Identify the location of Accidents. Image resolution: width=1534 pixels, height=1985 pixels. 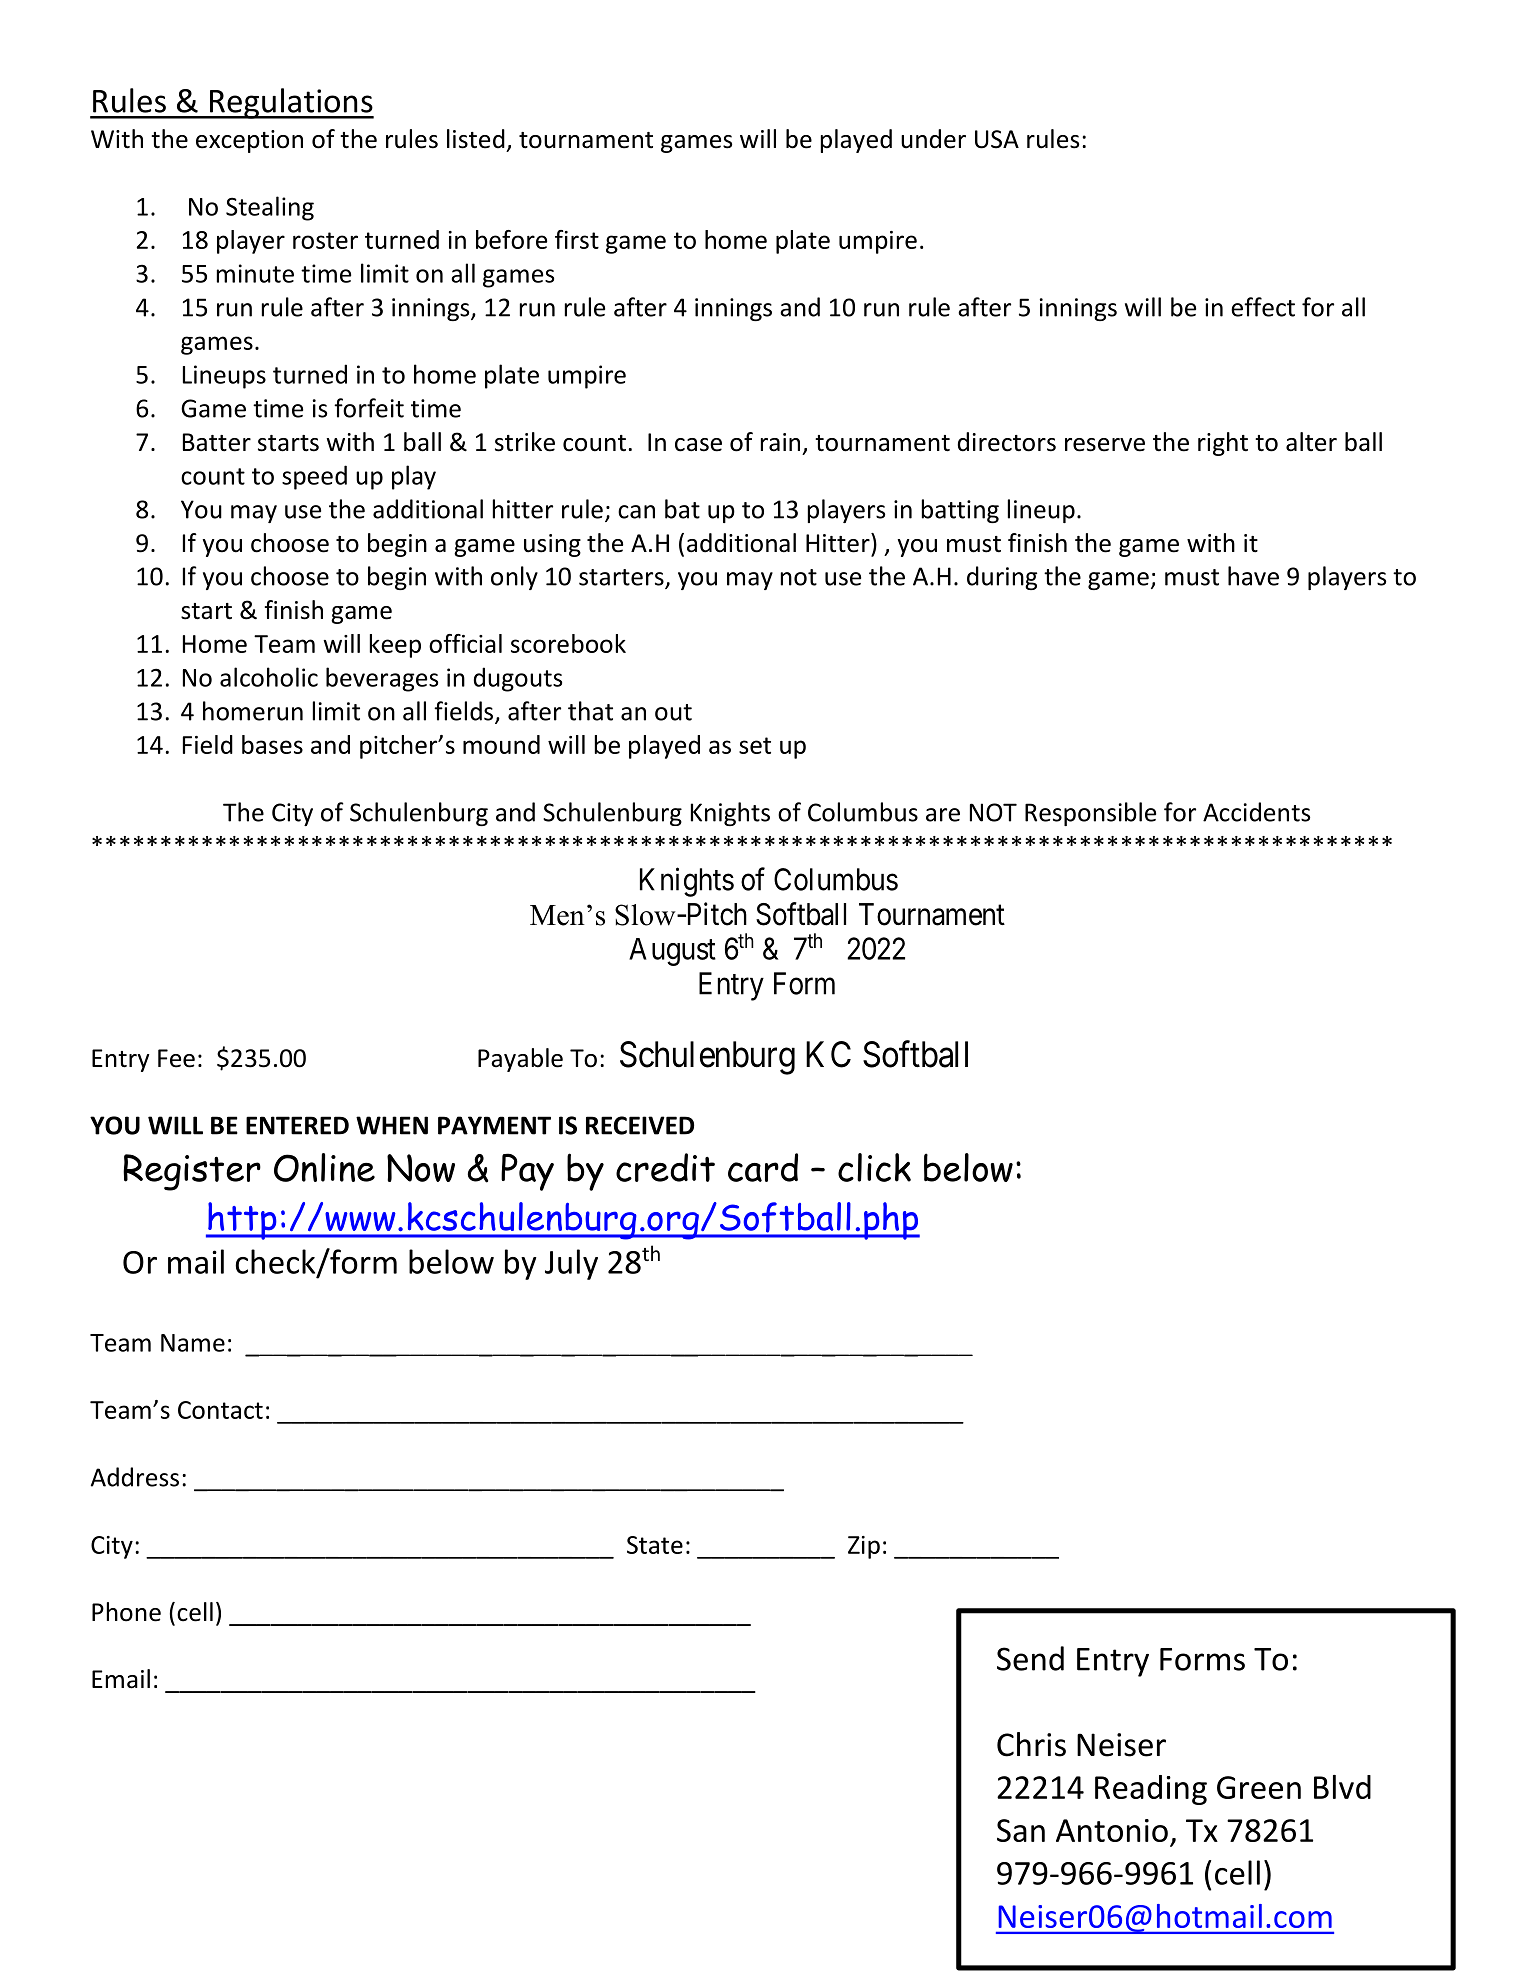
(1256, 812).
